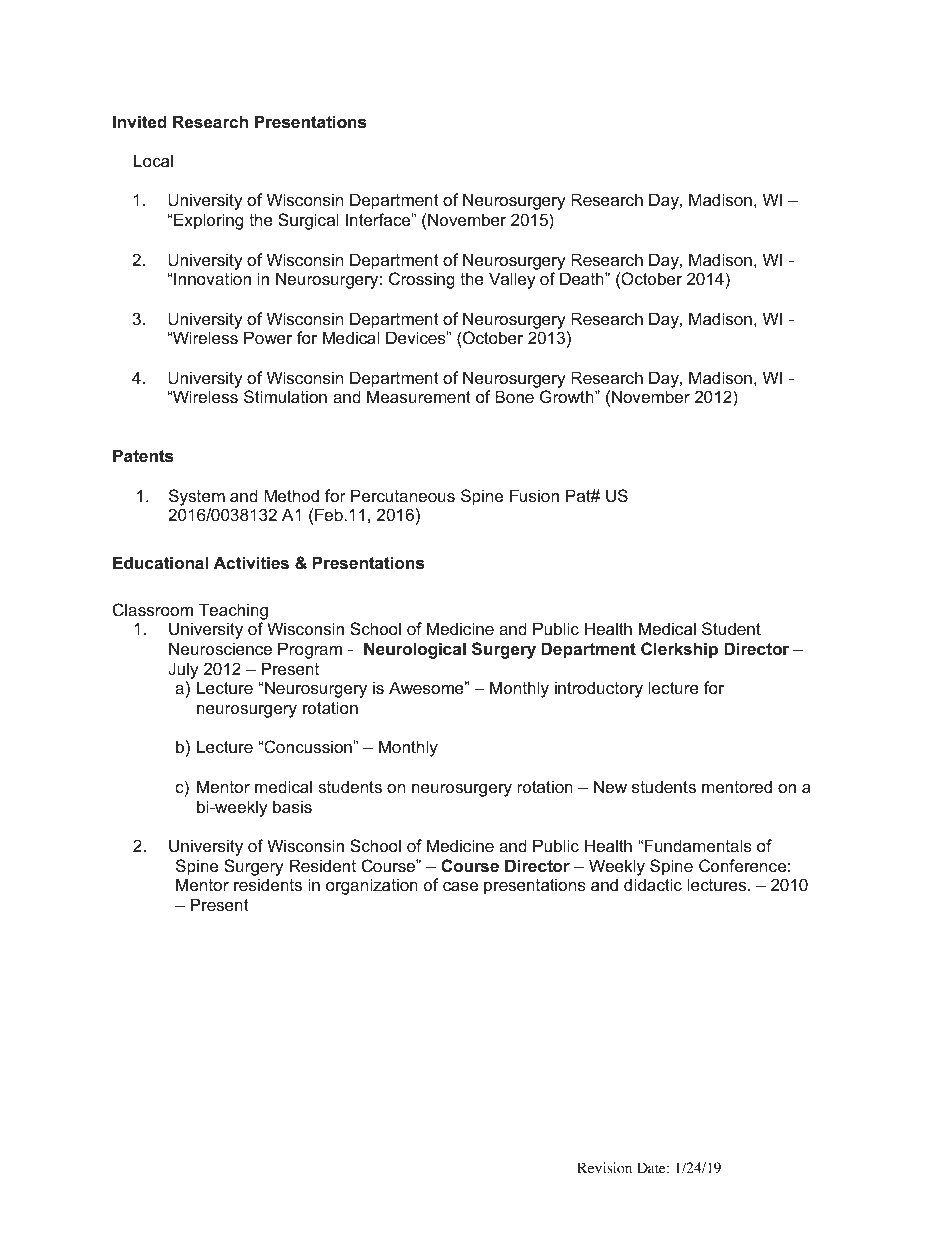  Describe the element at coordinates (514, 396) in the screenshot. I see `Bone` at that location.
